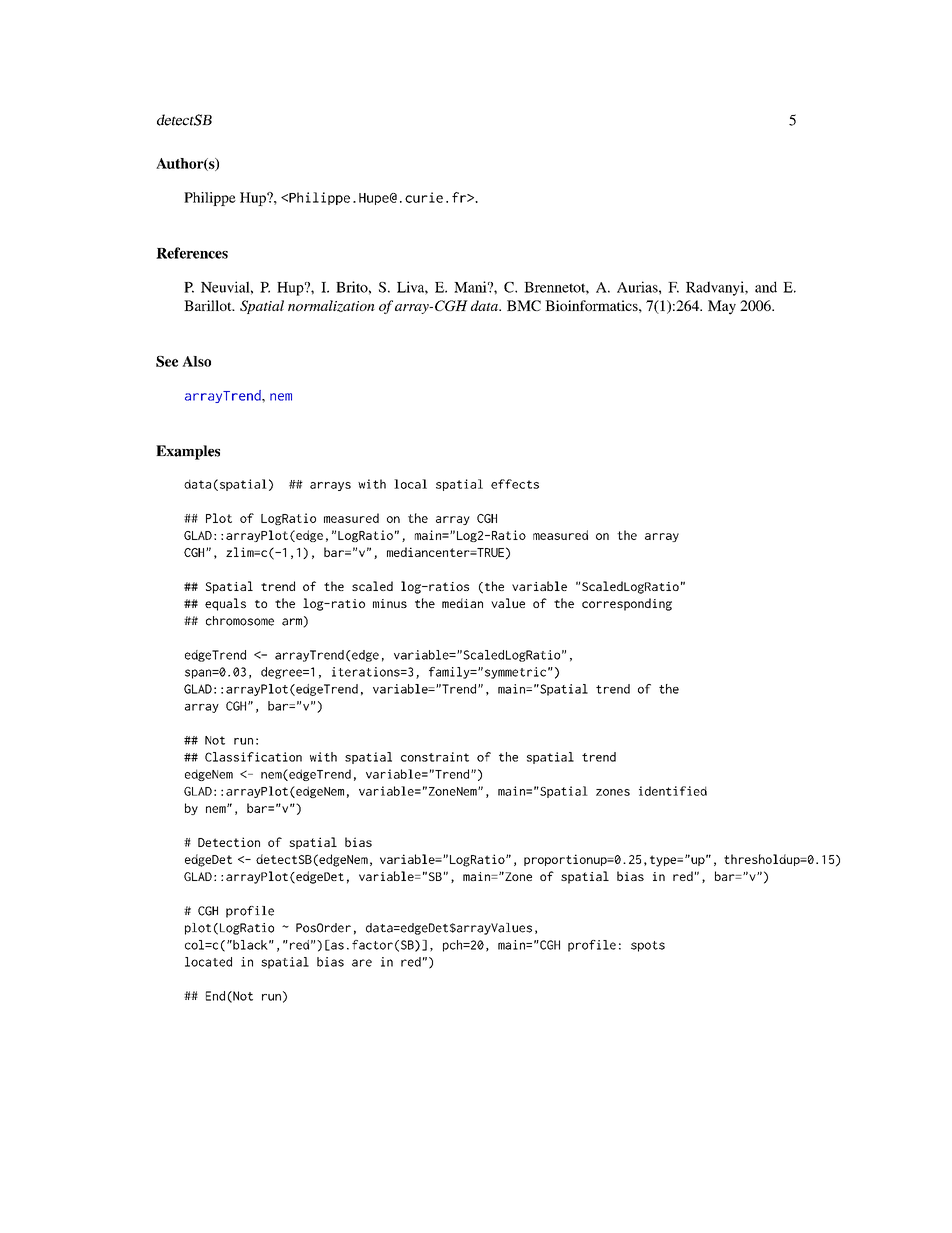  Describe the element at coordinates (627, 604) in the image. I see `corresponding` at that location.
